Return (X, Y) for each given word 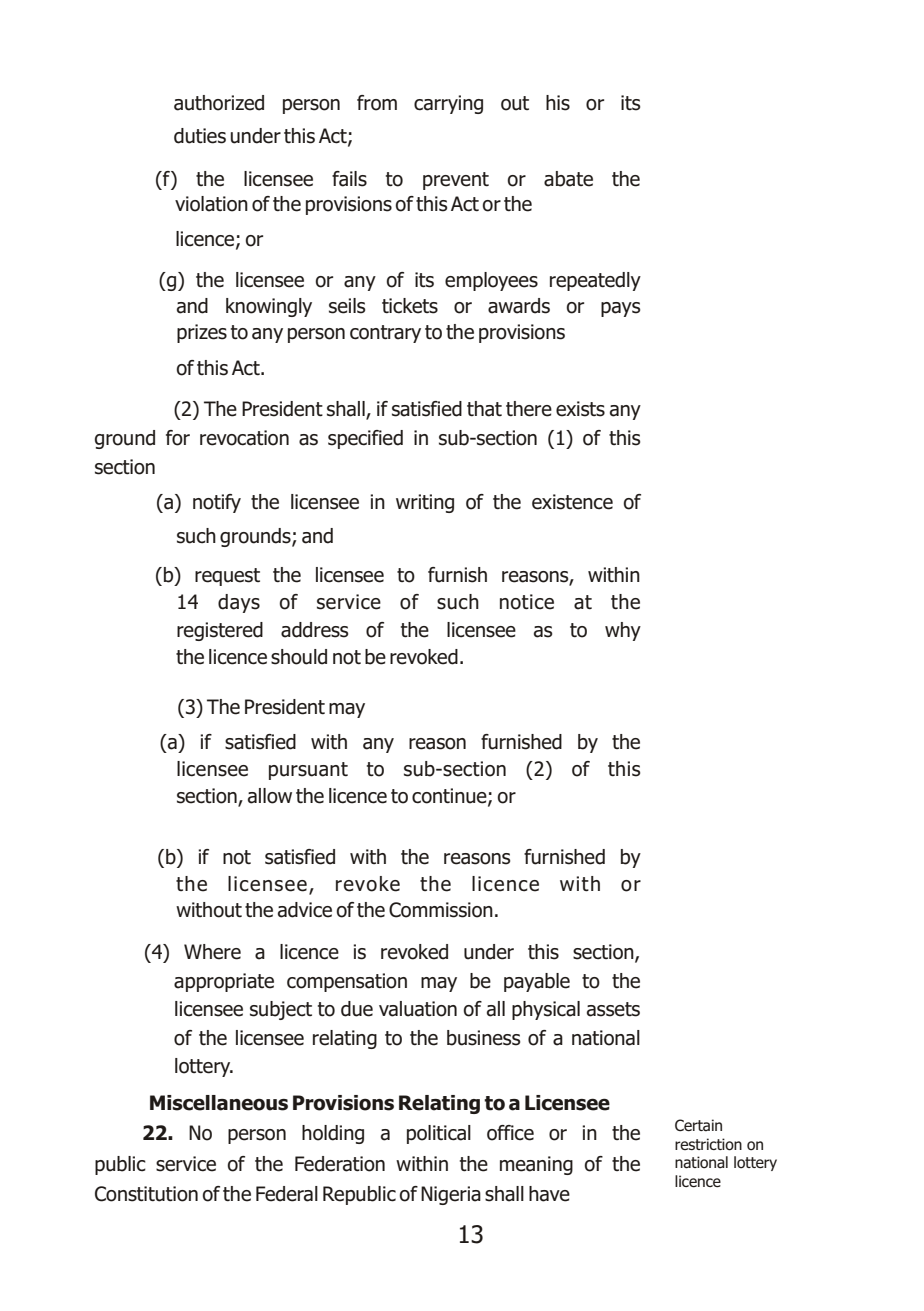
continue (450, 797)
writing (425, 503)
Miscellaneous (219, 1103)
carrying (448, 104)
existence (572, 502)
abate (568, 179)
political (439, 1134)
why (623, 631)
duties (200, 136)
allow (270, 796)
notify (217, 503)
